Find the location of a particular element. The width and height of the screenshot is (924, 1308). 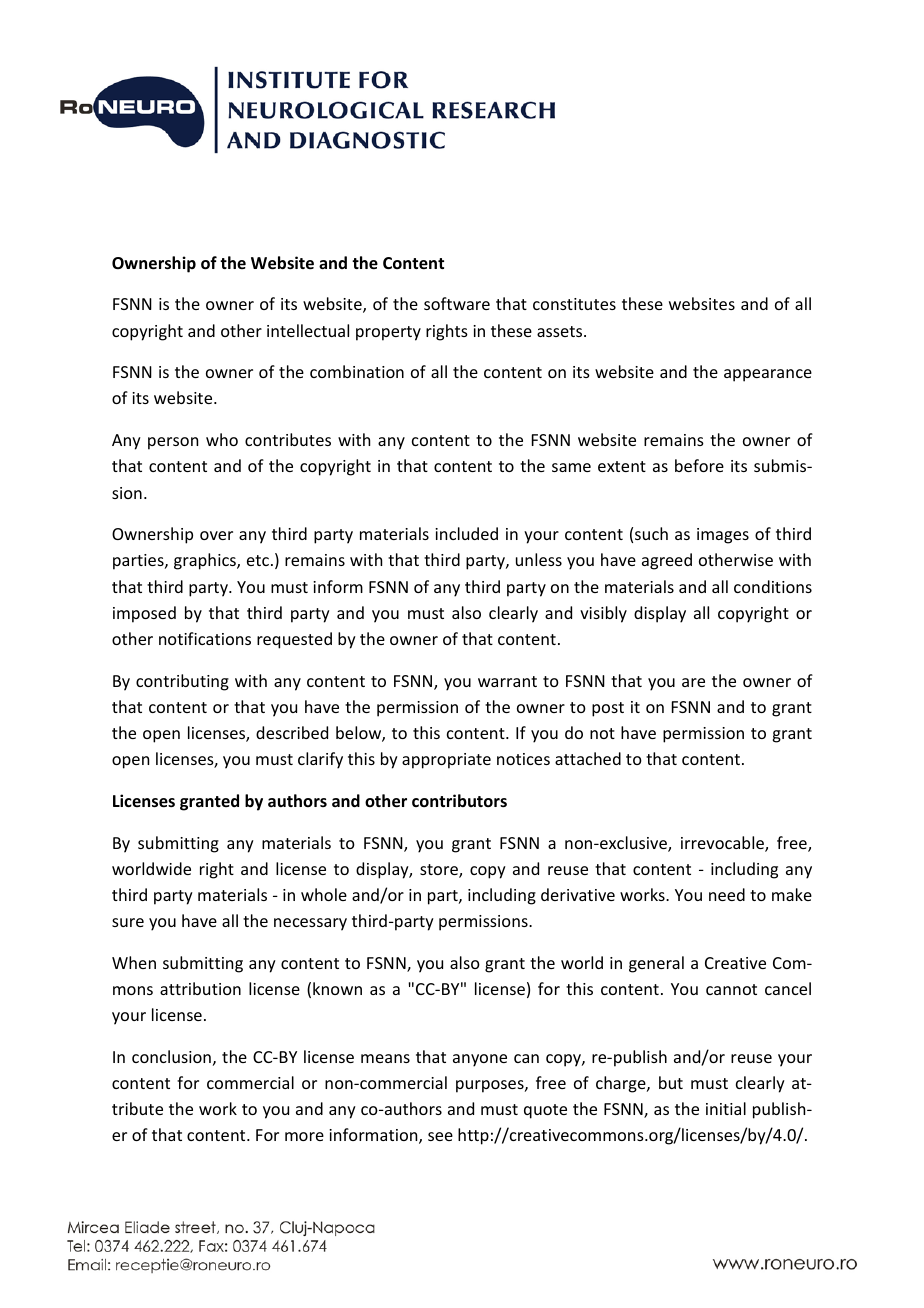

initial is located at coordinates (726, 1108).
